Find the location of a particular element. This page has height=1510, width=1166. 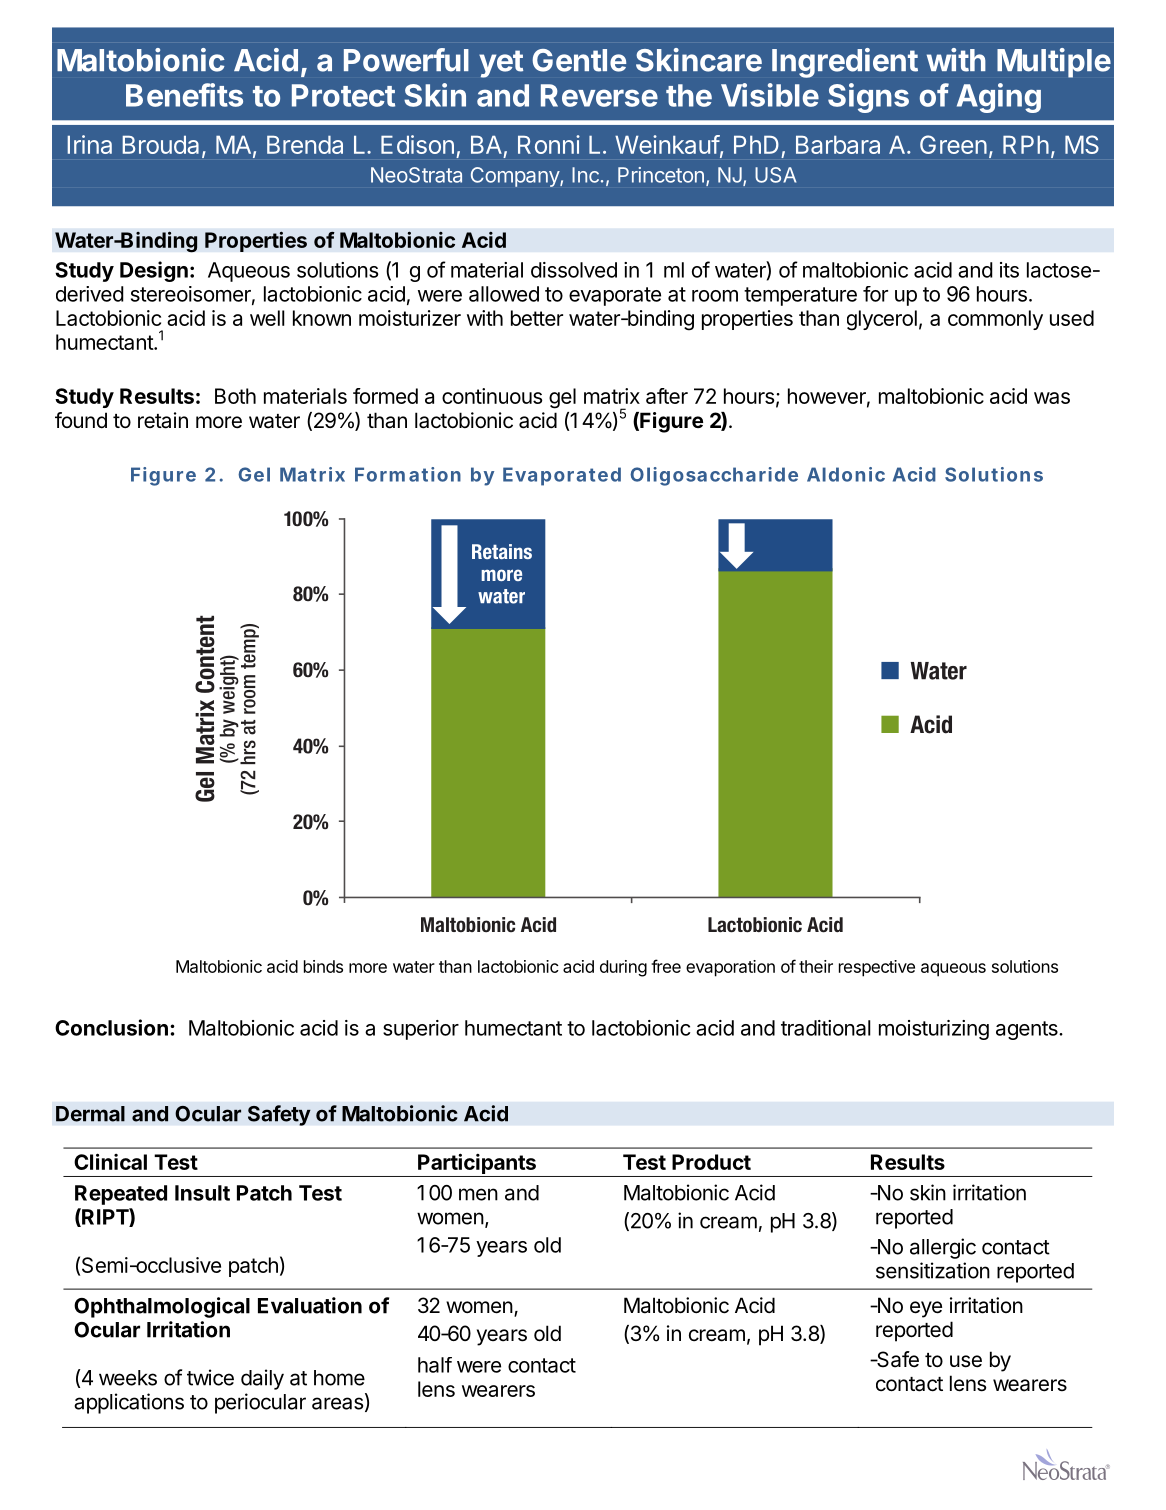

binds is located at coordinates (323, 966).
